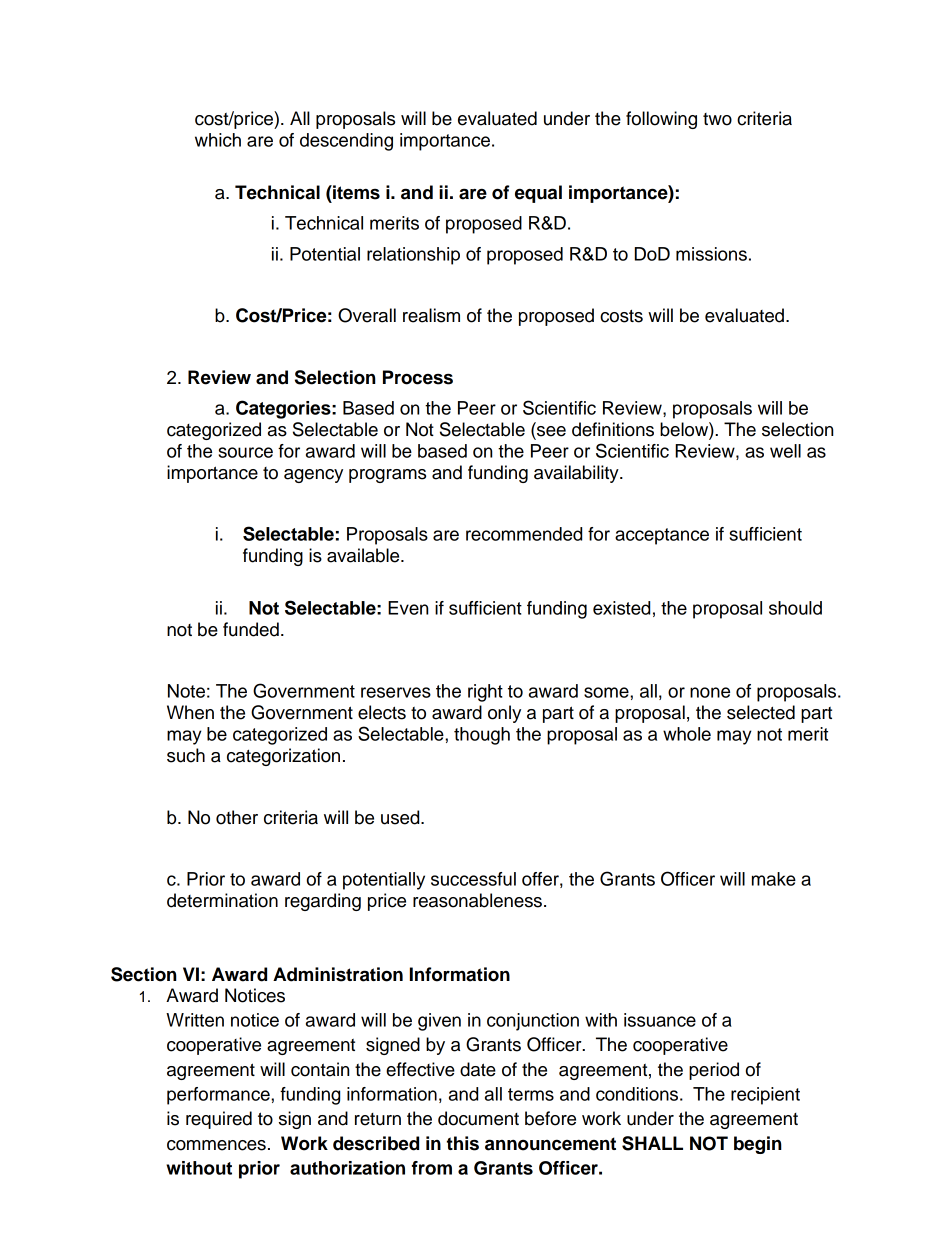 The width and height of the image is (952, 1233). What do you see at coordinates (524, 534) in the image?
I see `recommended` at bounding box center [524, 534].
